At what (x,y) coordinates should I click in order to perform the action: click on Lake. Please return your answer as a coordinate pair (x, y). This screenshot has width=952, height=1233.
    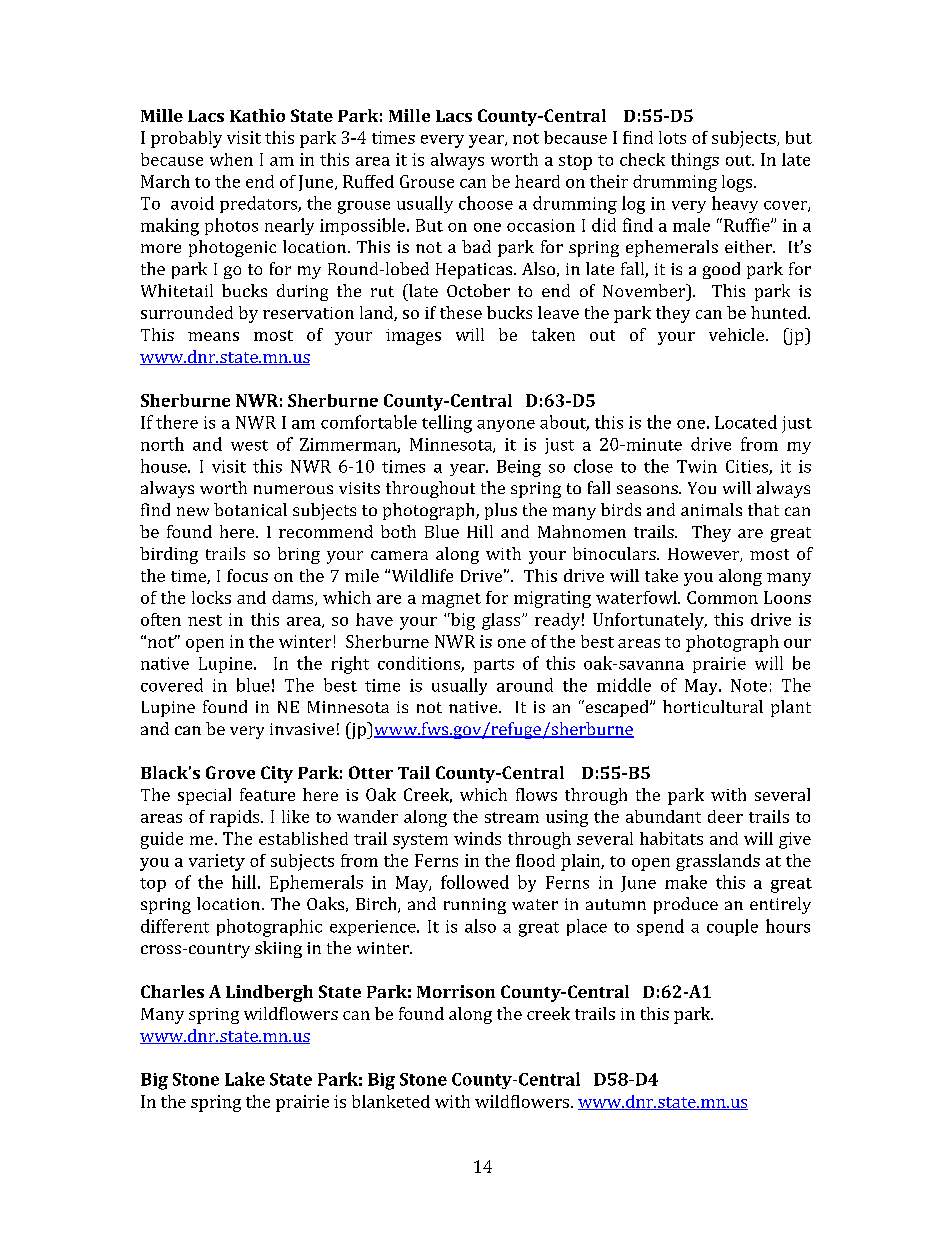
    Looking at the image, I should click on (245, 1079).
